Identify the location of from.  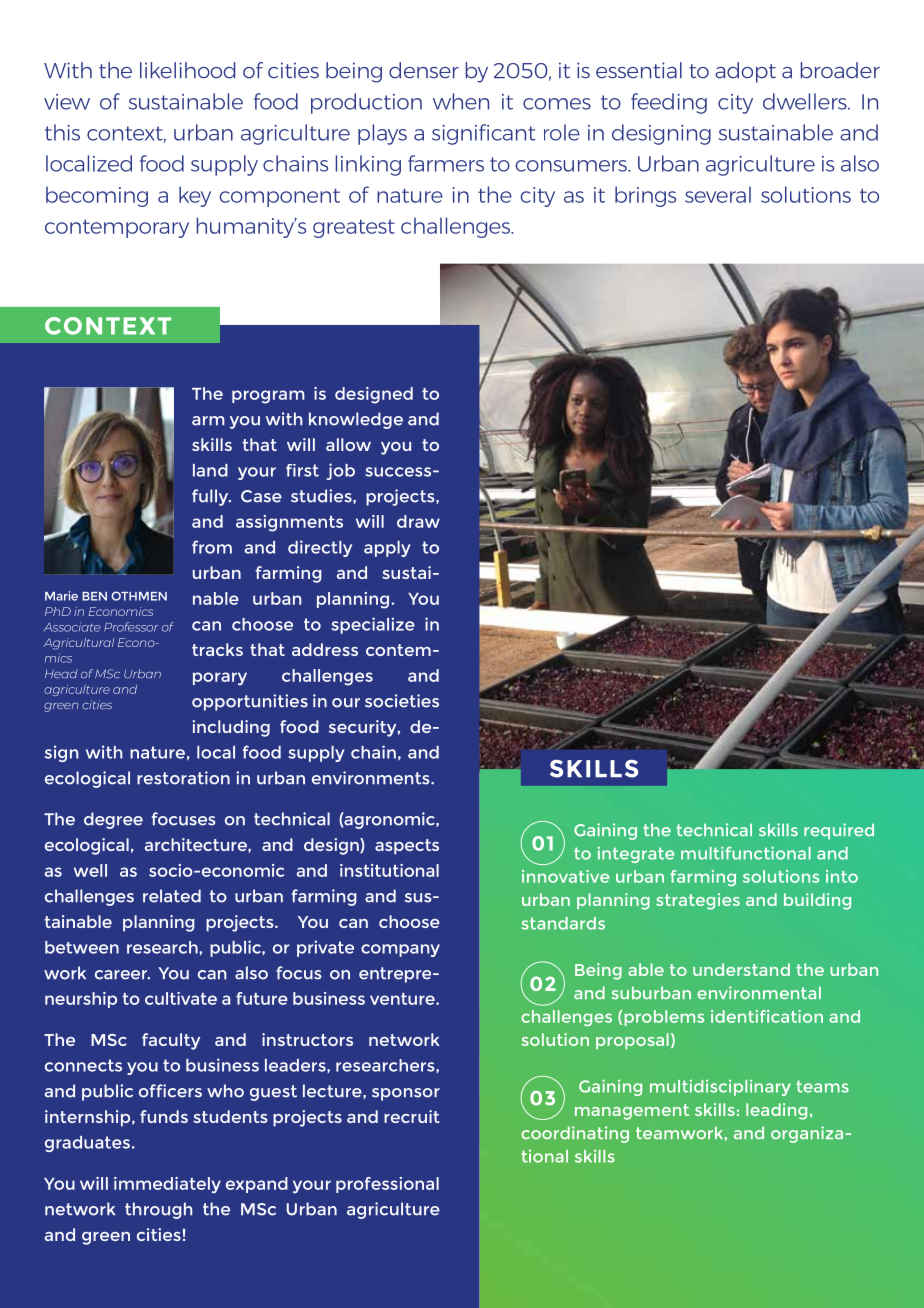
(212, 547).
